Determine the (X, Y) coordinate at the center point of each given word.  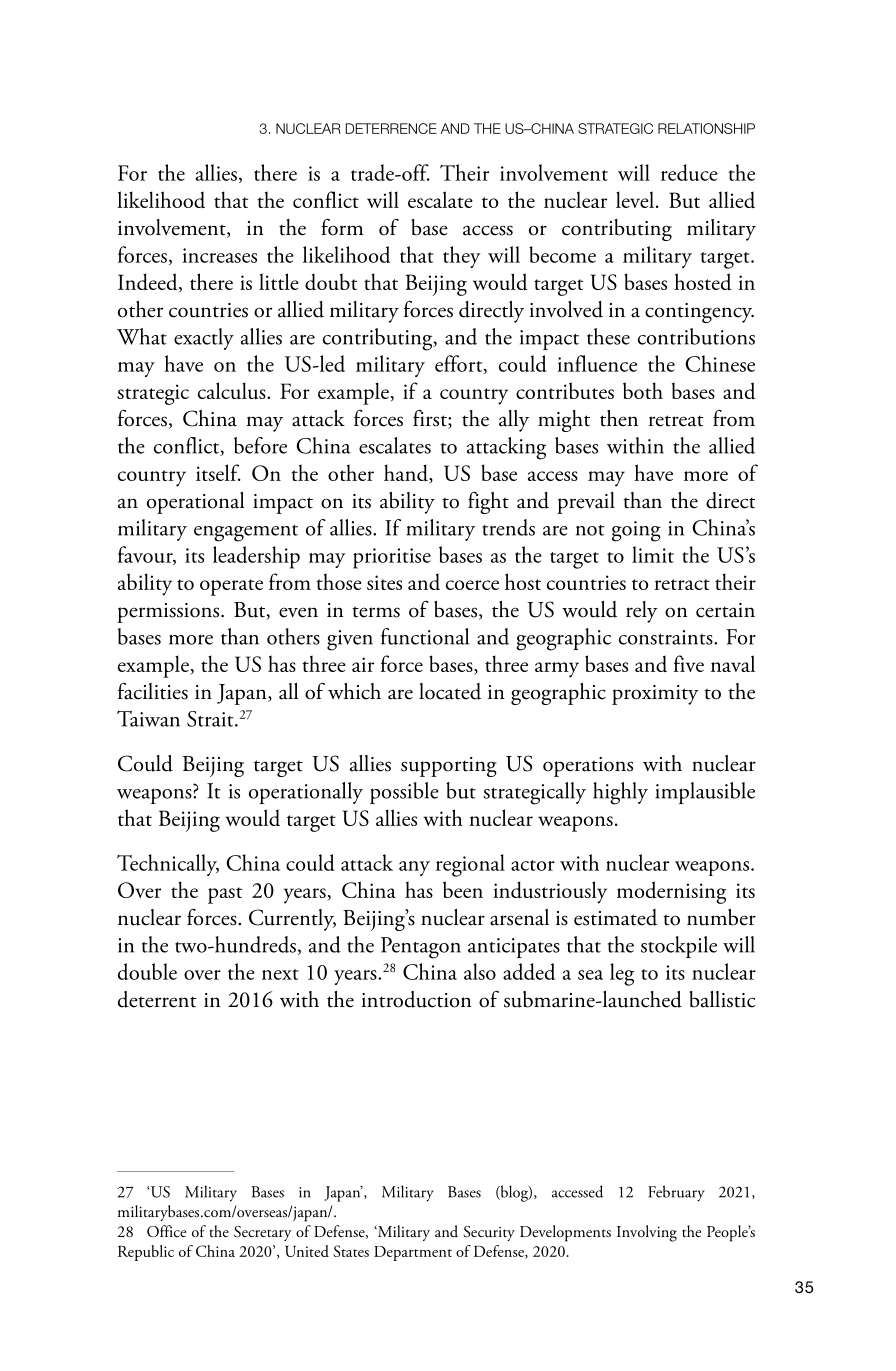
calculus (233, 390)
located (450, 691)
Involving (647, 1233)
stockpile (679, 947)
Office (166, 1231)
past (225, 895)
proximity (655, 695)
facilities (153, 691)
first (431, 419)
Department (413, 1253)
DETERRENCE (391, 128)
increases (219, 255)
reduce (689, 172)
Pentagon (421, 948)
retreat (676, 421)
